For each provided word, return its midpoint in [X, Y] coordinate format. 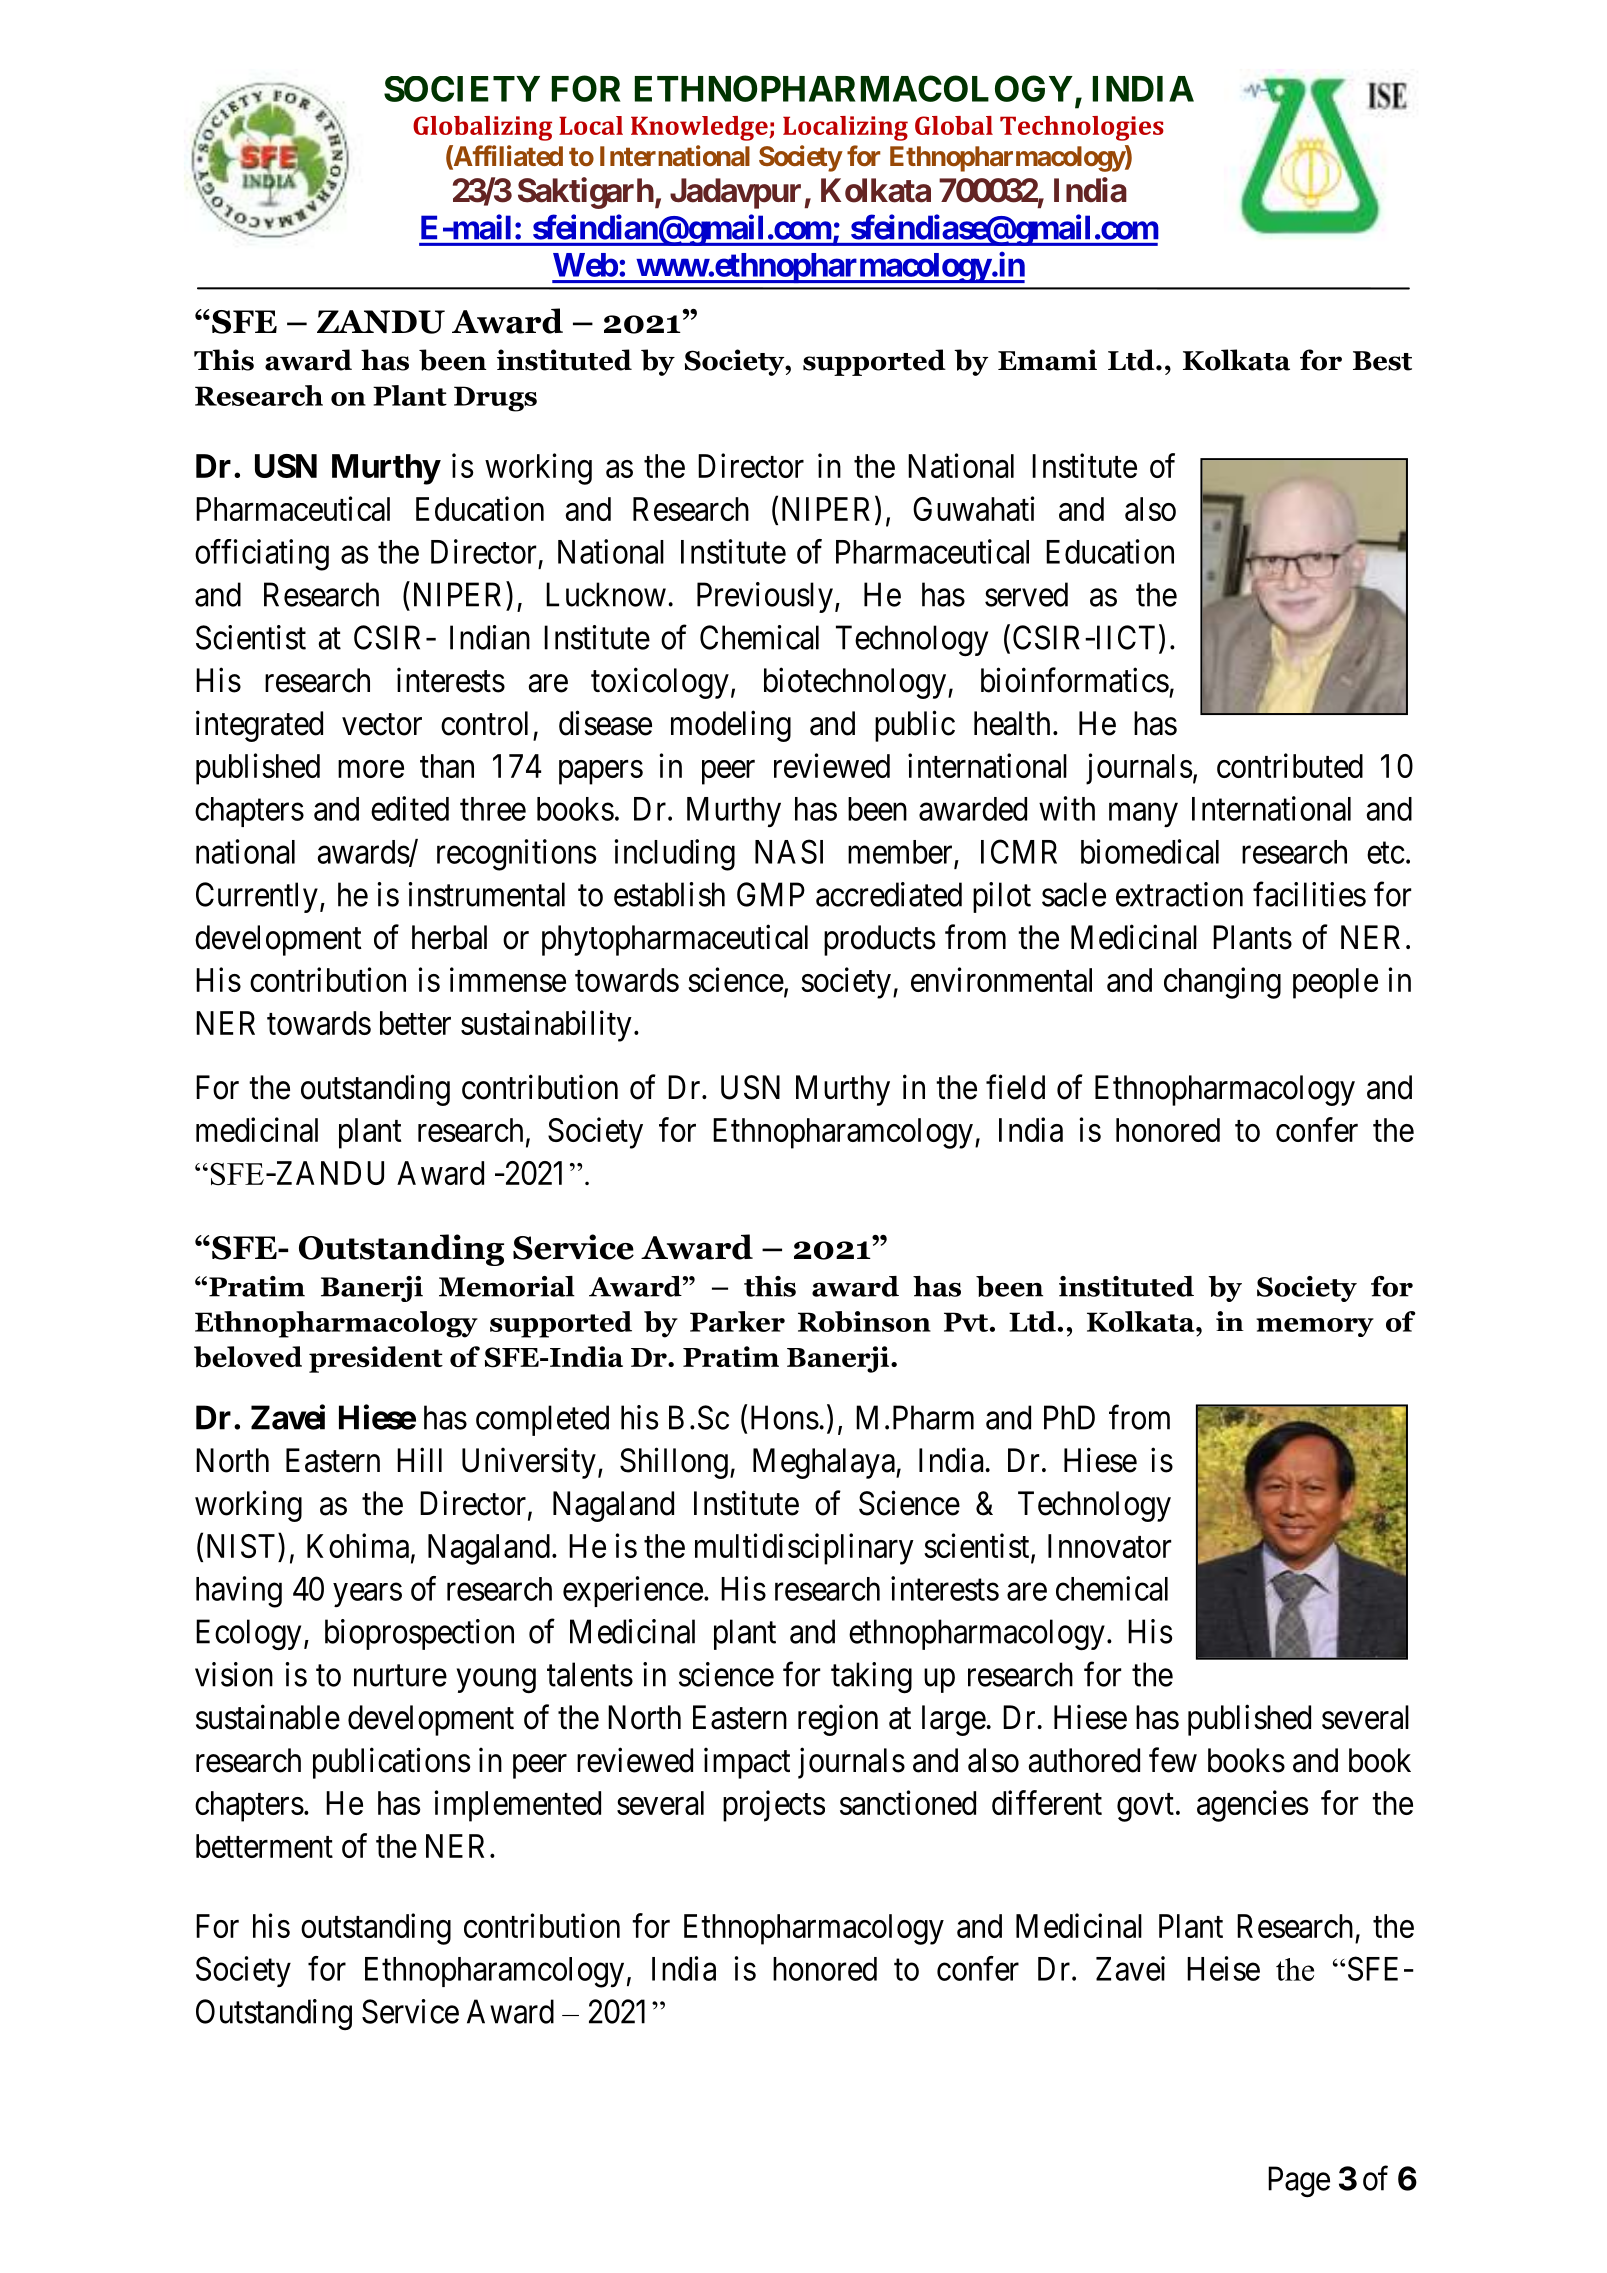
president [376, 1359]
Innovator [1109, 1546]
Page [1299, 2182]
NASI [789, 851]
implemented [517, 1806]
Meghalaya [825, 1463]
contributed [1290, 765]
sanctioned [908, 1802]
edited [410, 808]
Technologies [1082, 128]
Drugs [495, 399]
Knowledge [700, 128]
